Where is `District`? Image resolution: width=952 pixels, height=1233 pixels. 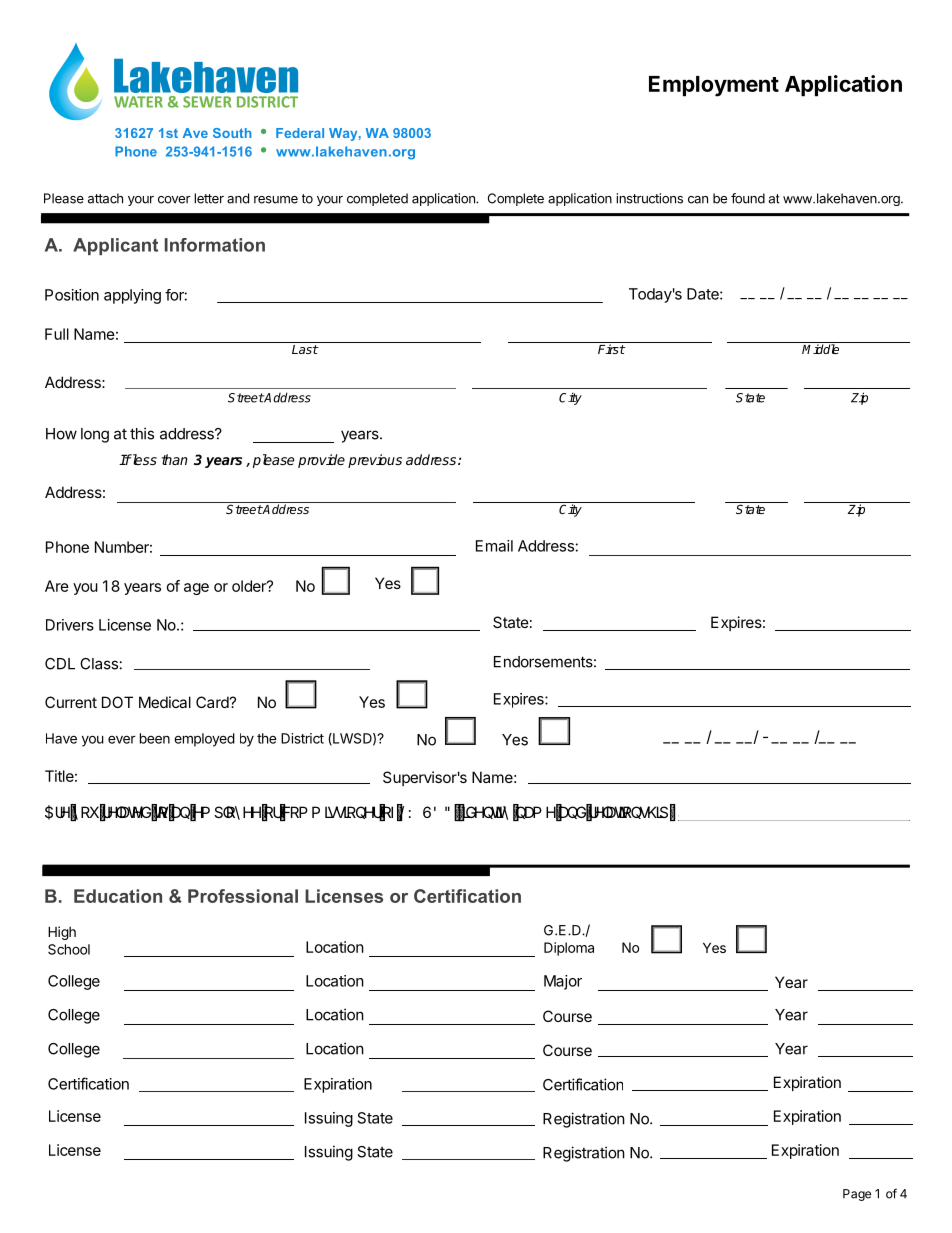
District is located at coordinates (302, 738).
